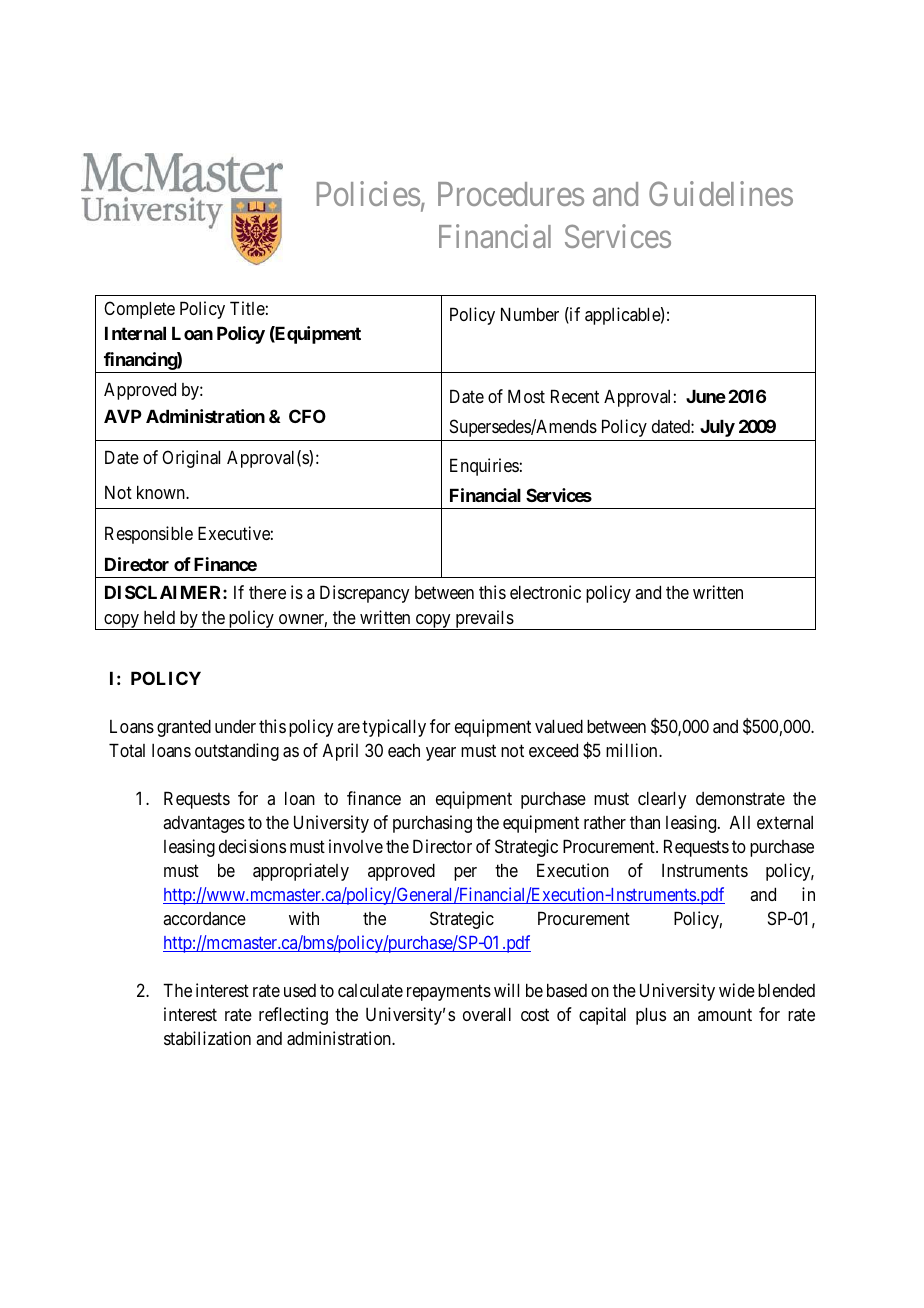 This page has width=924, height=1308. What do you see at coordinates (149, 535) in the page?
I see `Responsible` at bounding box center [149, 535].
